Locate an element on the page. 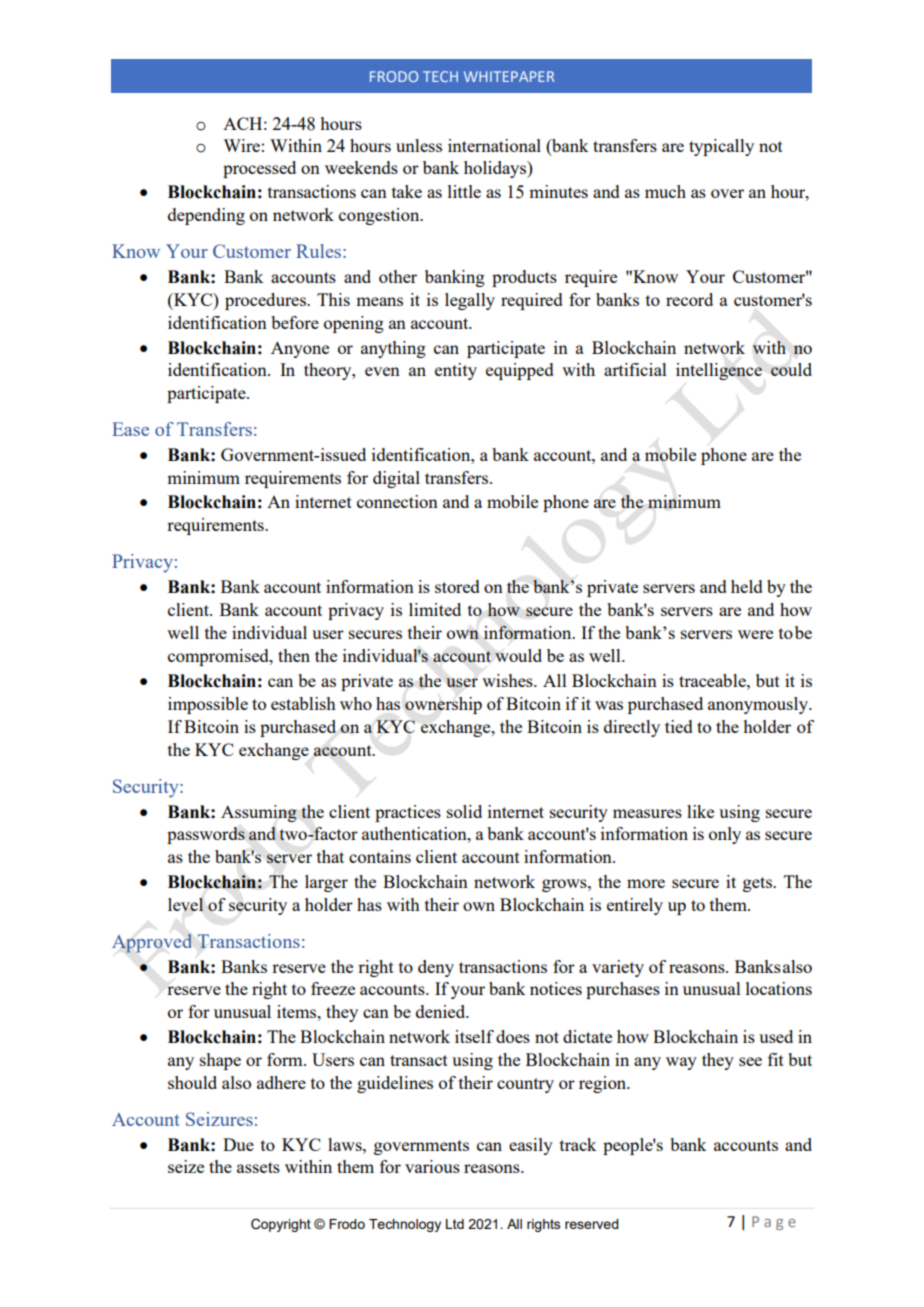 This page has height=1307, width=924. entity is located at coordinates (456, 371).
